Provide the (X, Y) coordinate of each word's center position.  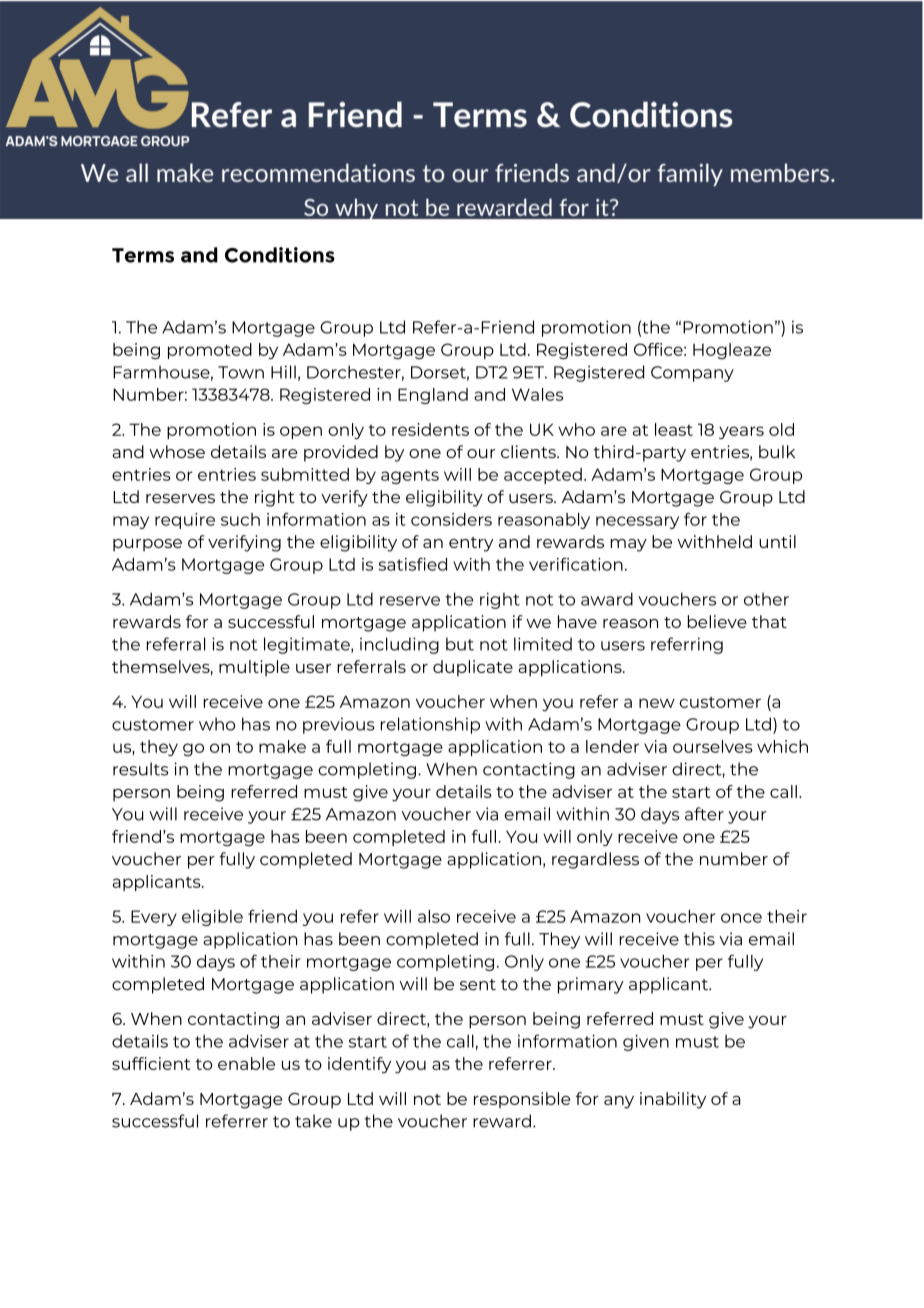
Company (692, 374)
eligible (212, 918)
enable (246, 1063)
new (657, 703)
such (240, 519)
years (741, 432)
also (434, 916)
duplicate (473, 668)
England (433, 396)
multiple (254, 668)
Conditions (280, 255)
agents (410, 476)
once (741, 918)
